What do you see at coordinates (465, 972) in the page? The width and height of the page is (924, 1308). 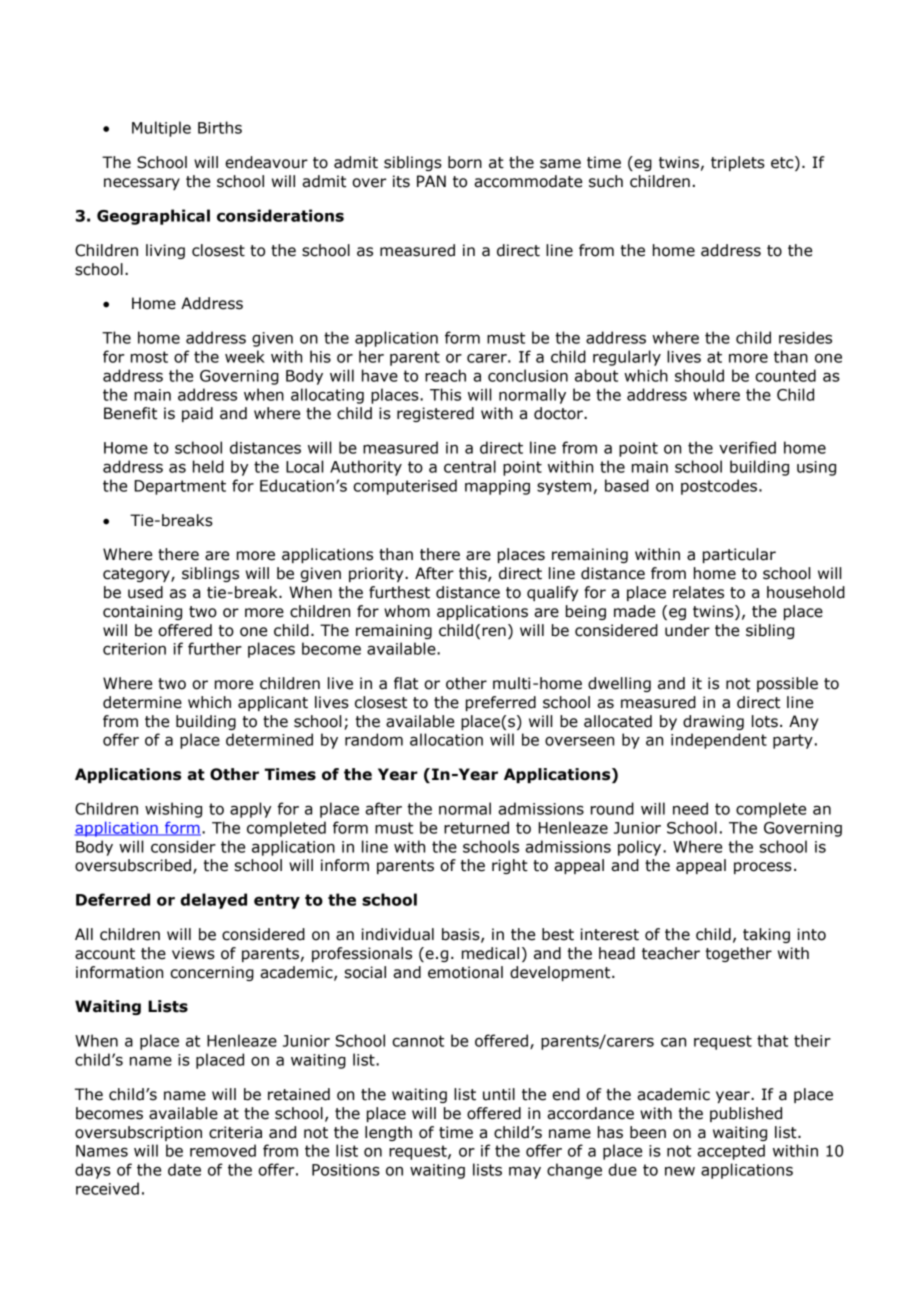 I see `emotional` at bounding box center [465, 972].
